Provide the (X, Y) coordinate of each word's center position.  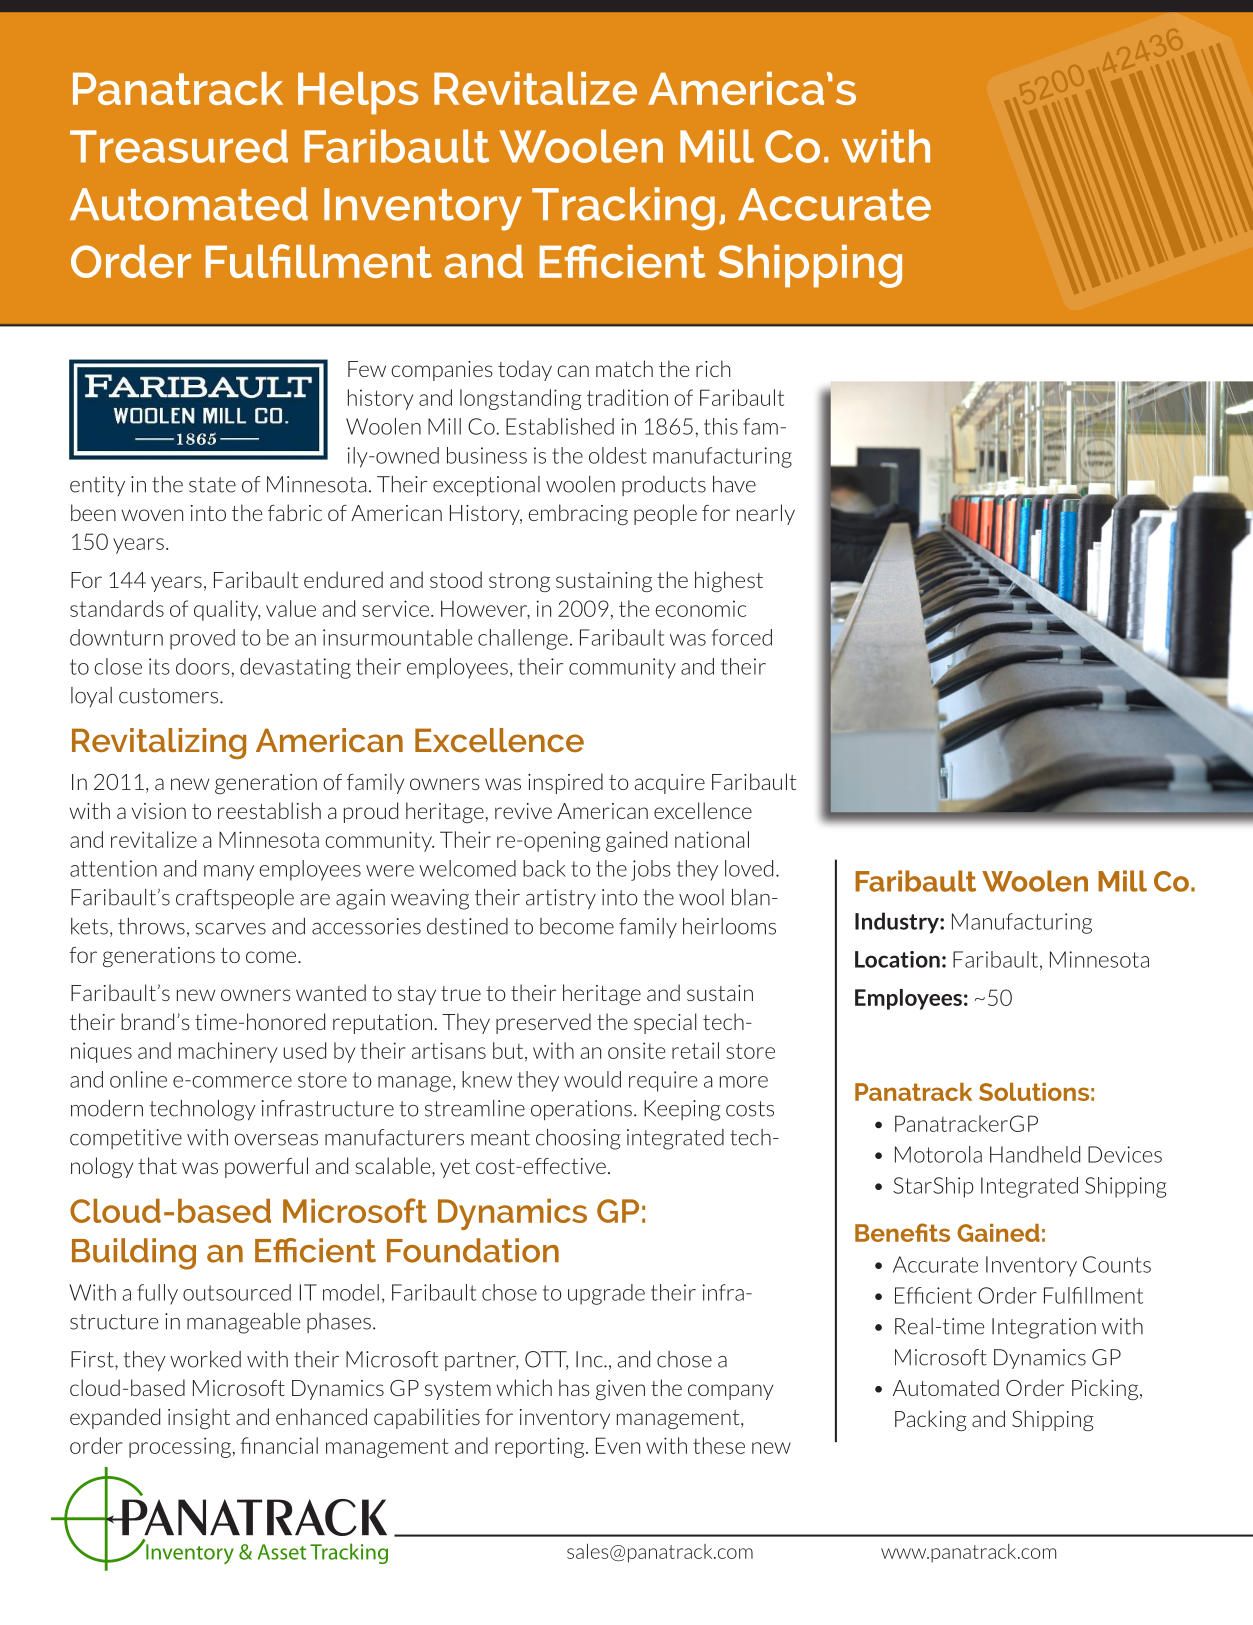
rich (713, 368)
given (620, 1390)
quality (227, 610)
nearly (766, 514)
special (665, 1023)
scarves (231, 929)
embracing (578, 514)
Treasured (179, 146)
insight (199, 1418)
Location (897, 959)
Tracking (623, 208)
